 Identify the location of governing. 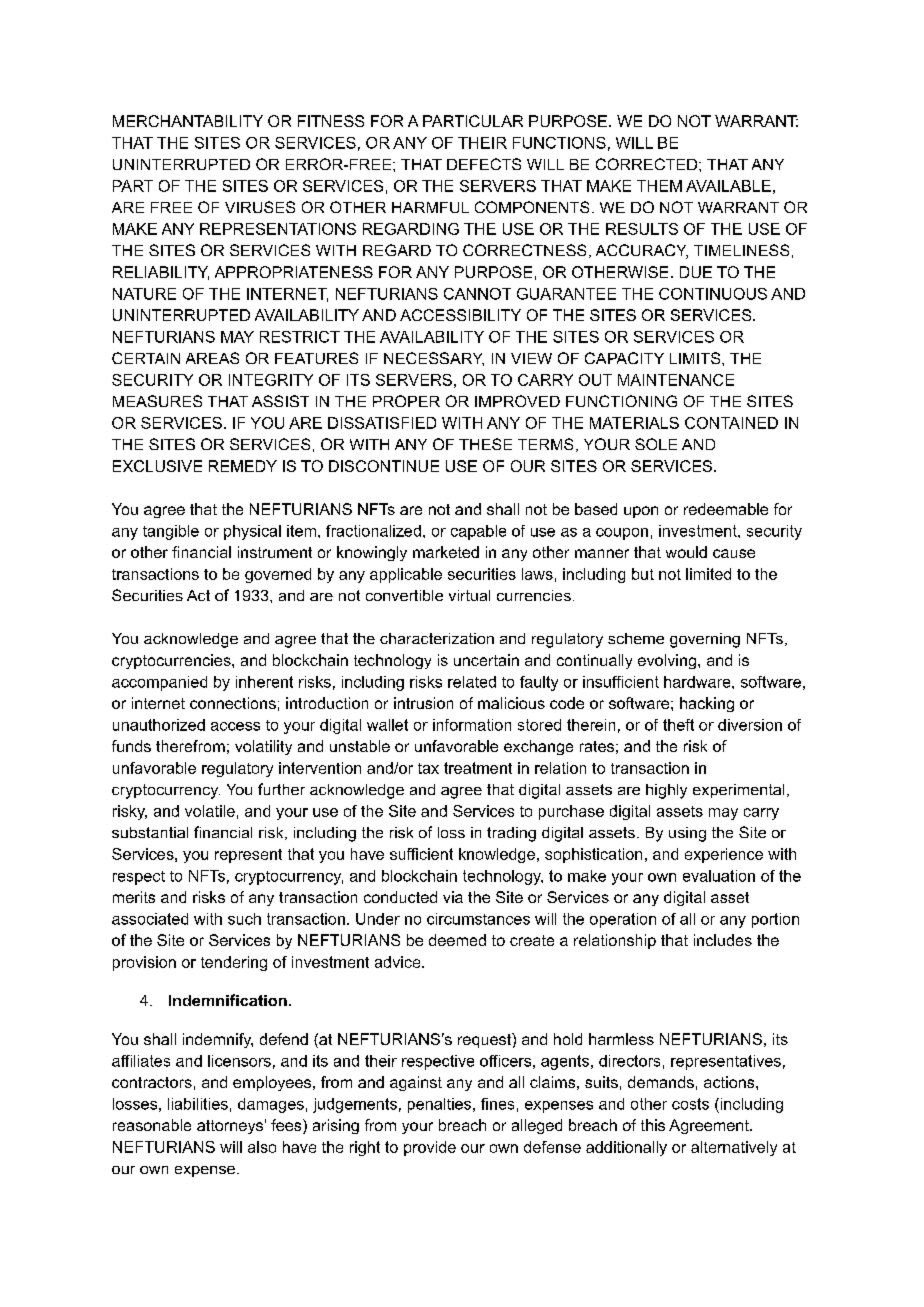
(705, 640).
